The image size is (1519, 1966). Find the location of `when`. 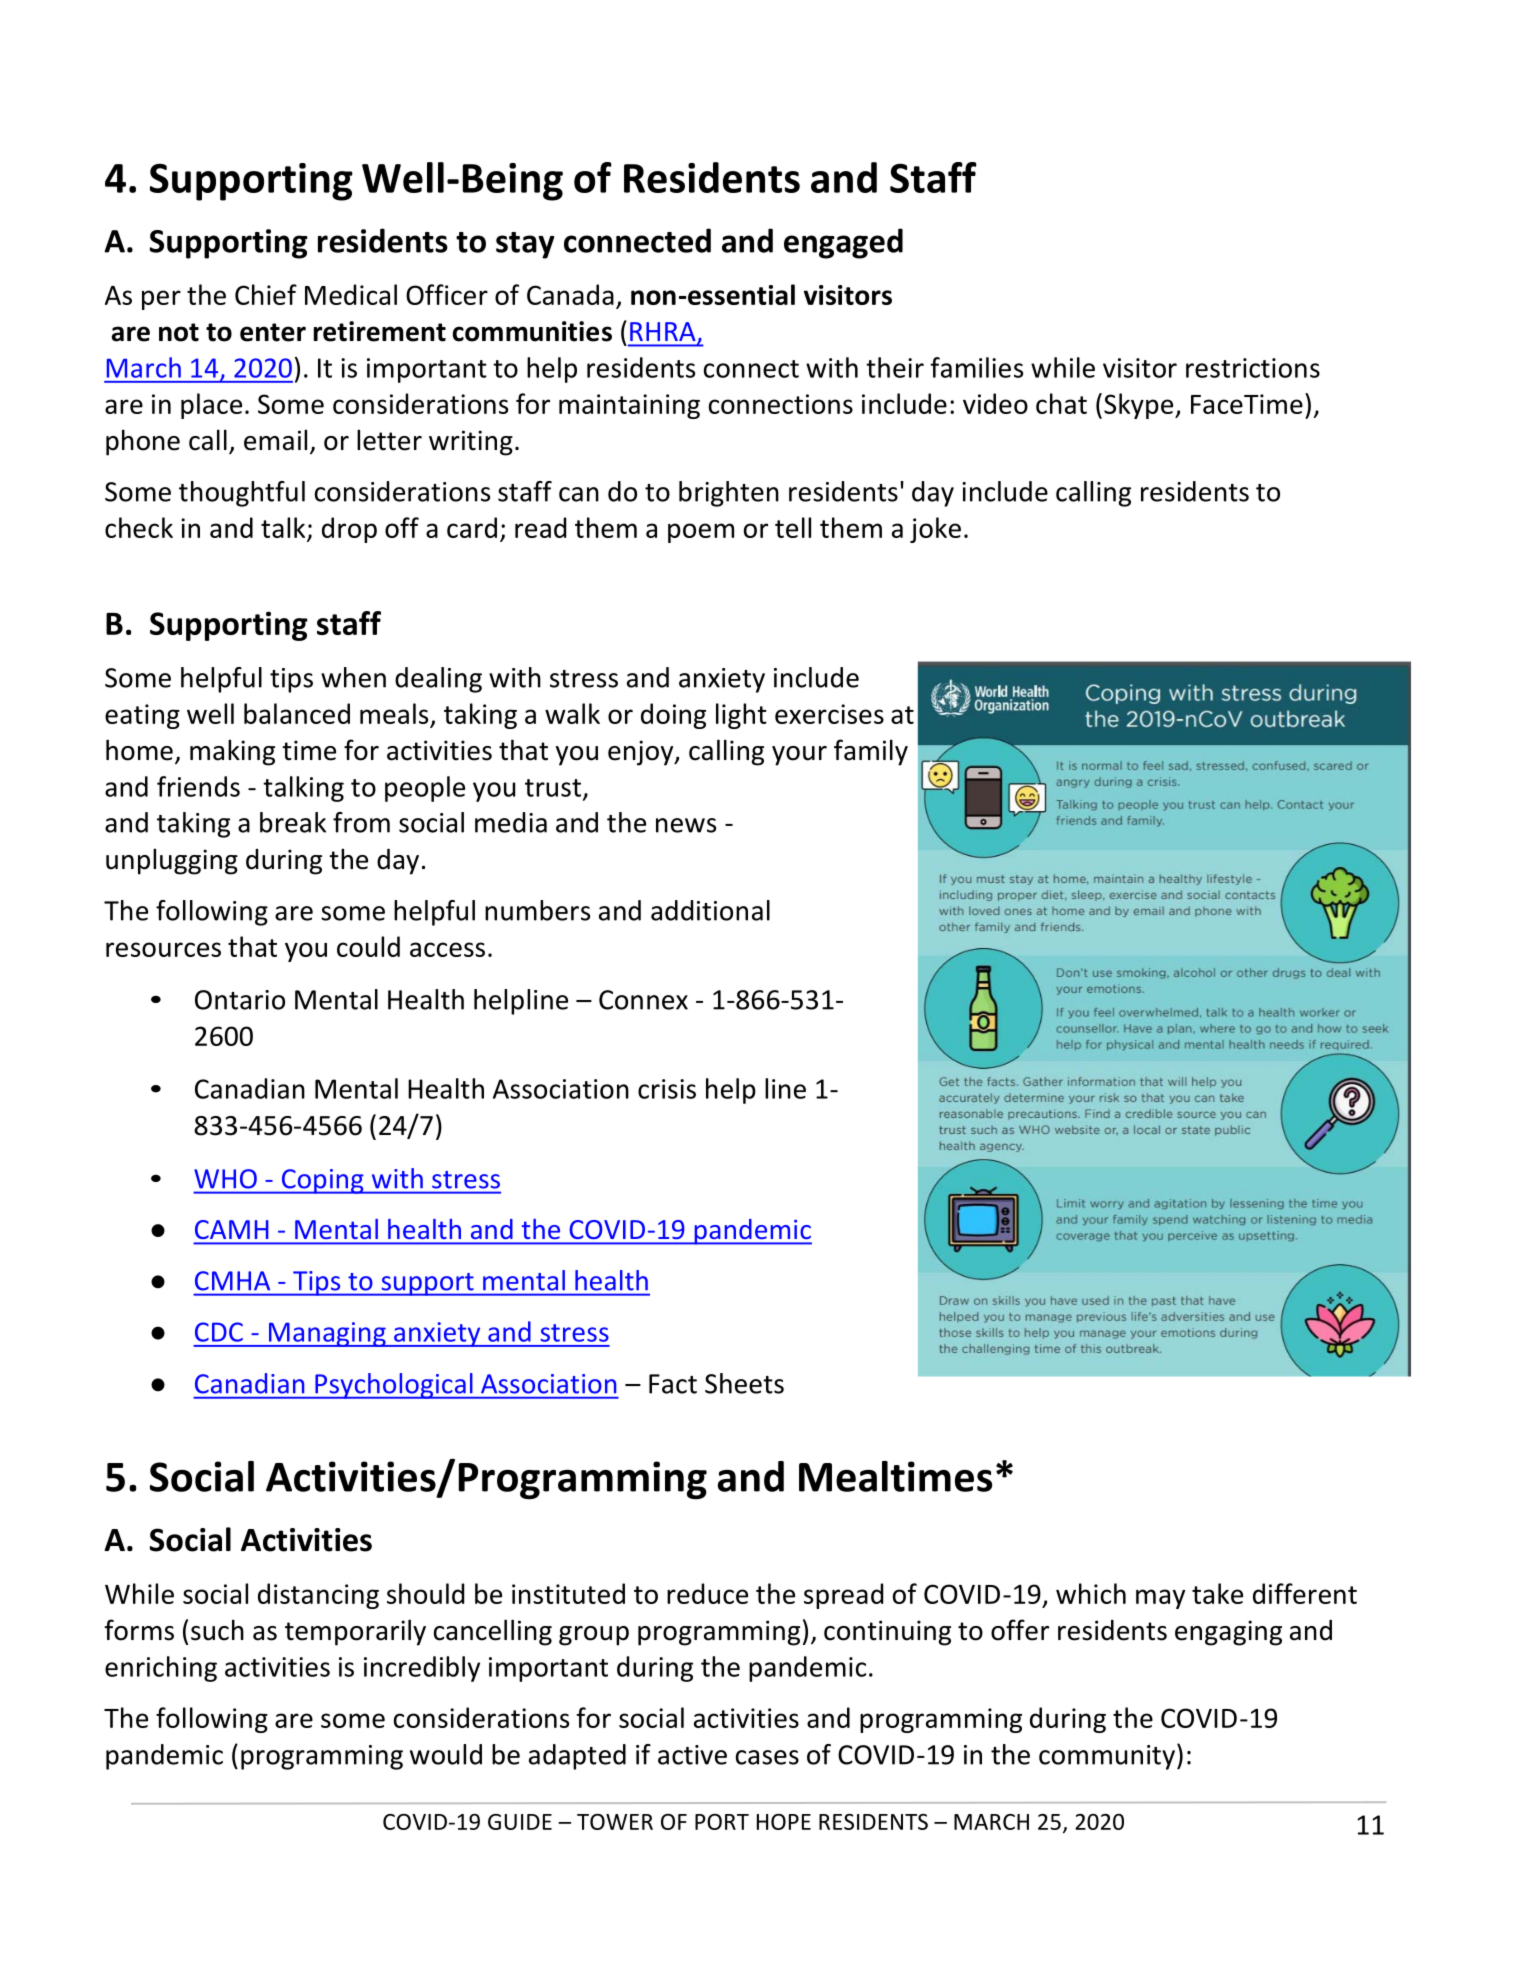

when is located at coordinates (353, 677).
